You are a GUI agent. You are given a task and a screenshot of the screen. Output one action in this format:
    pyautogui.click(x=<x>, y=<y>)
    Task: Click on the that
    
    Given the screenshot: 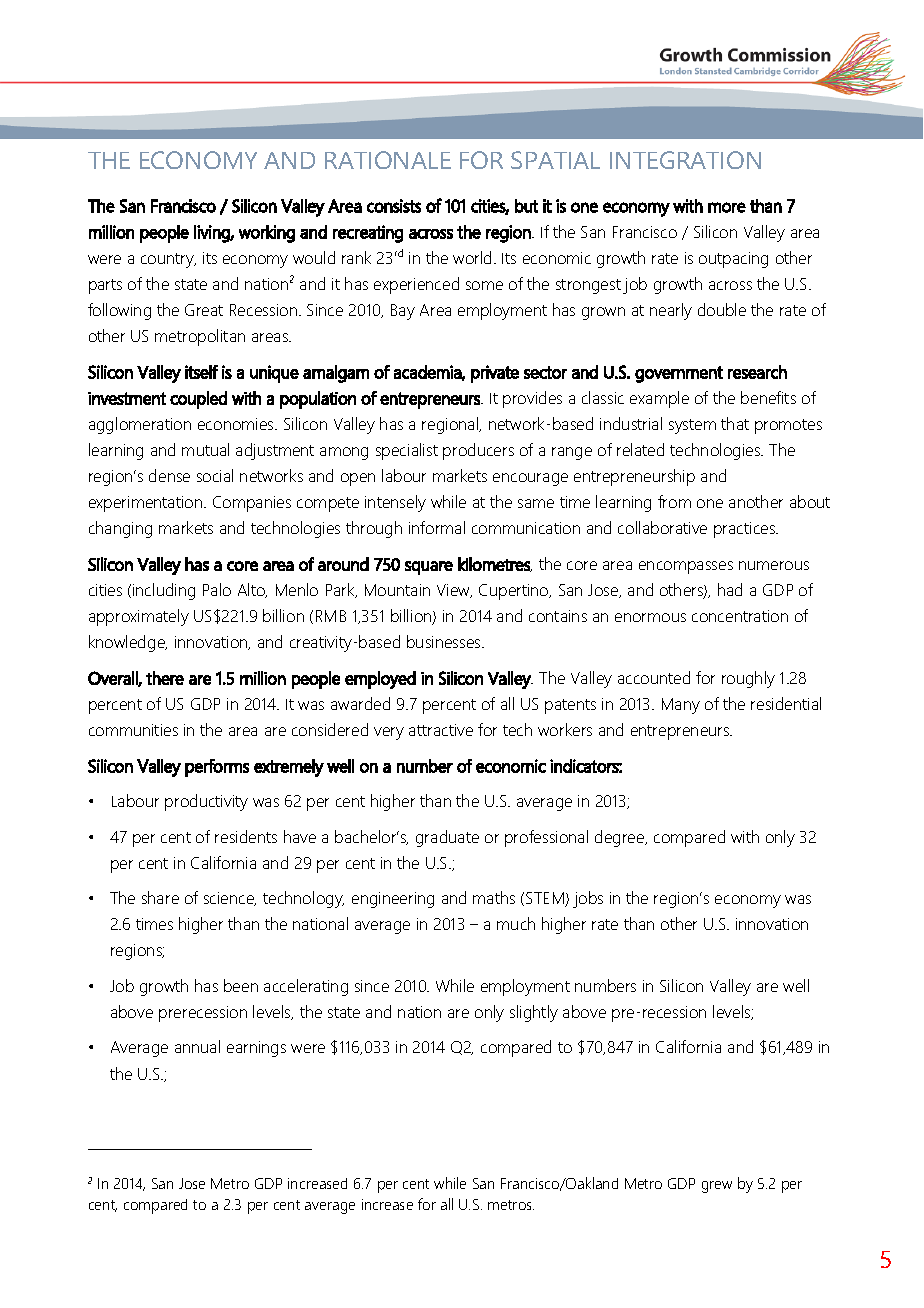 What is the action you would take?
    pyautogui.click(x=735, y=423)
